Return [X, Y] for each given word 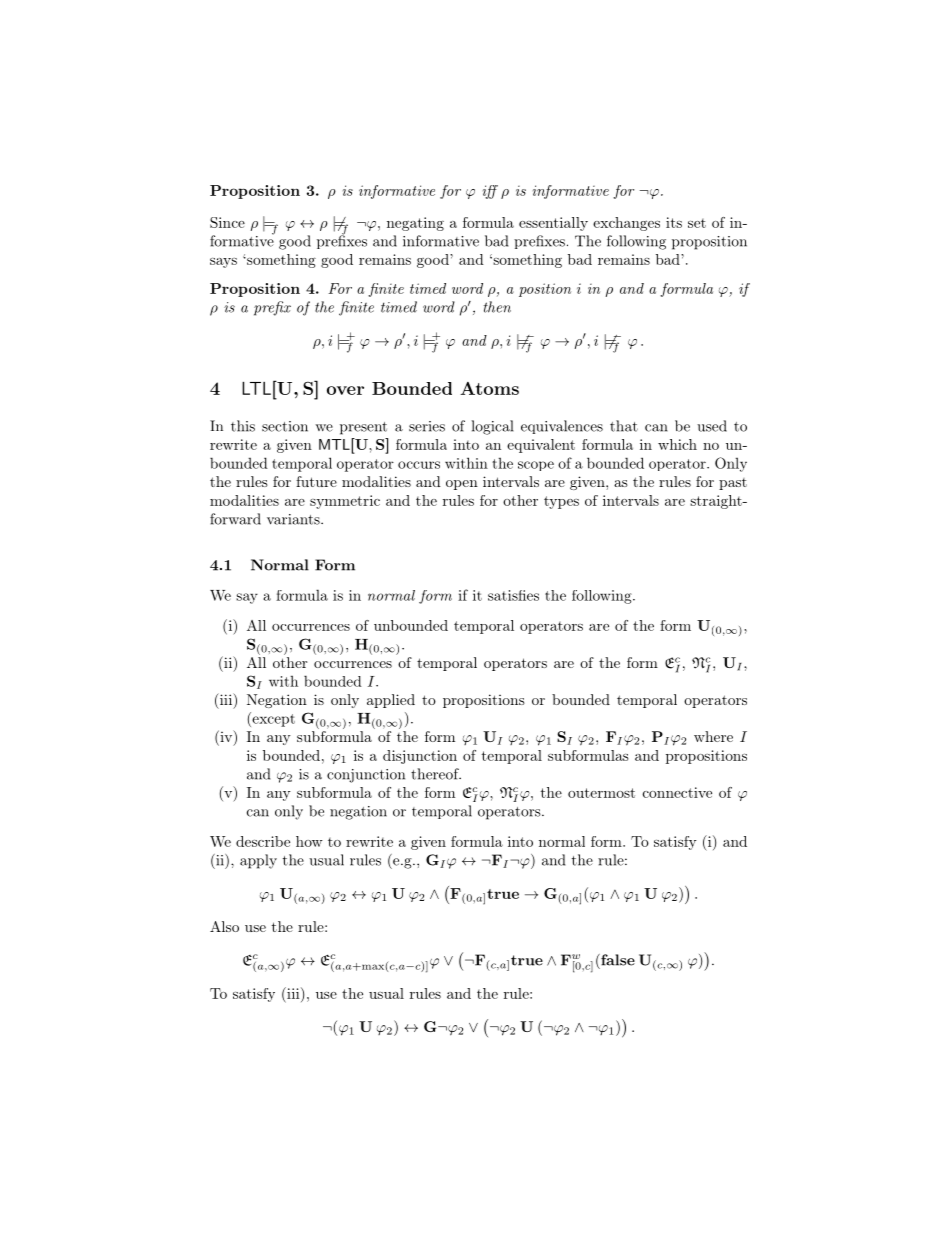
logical [492, 427]
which [677, 444]
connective [677, 792]
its [674, 222]
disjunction [420, 757]
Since [227, 222]
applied [391, 701]
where [713, 736]
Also [224, 926]
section [285, 426]
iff [490, 192]
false [617, 960]
